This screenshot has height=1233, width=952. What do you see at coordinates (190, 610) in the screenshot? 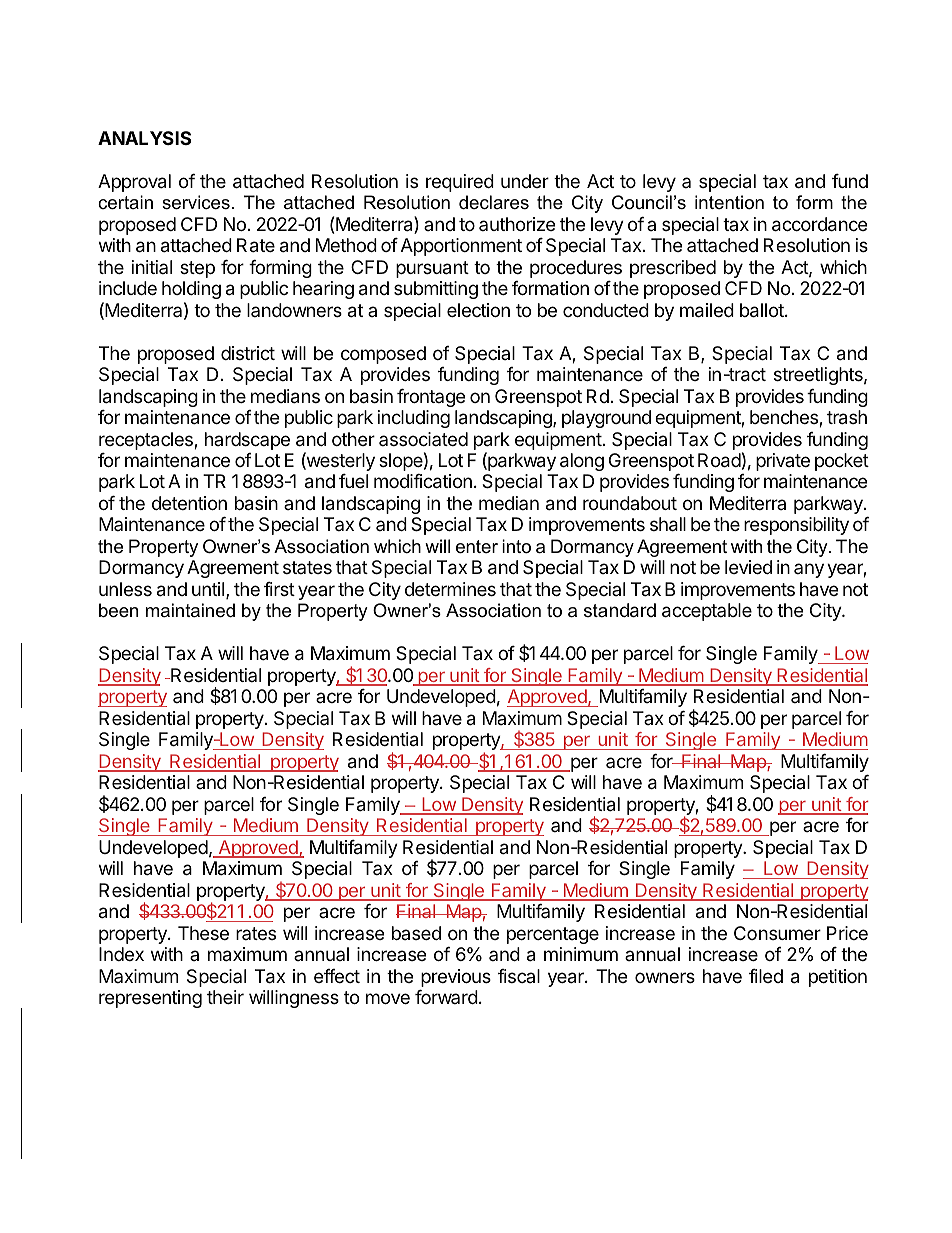
I see `maintained` at bounding box center [190, 610].
